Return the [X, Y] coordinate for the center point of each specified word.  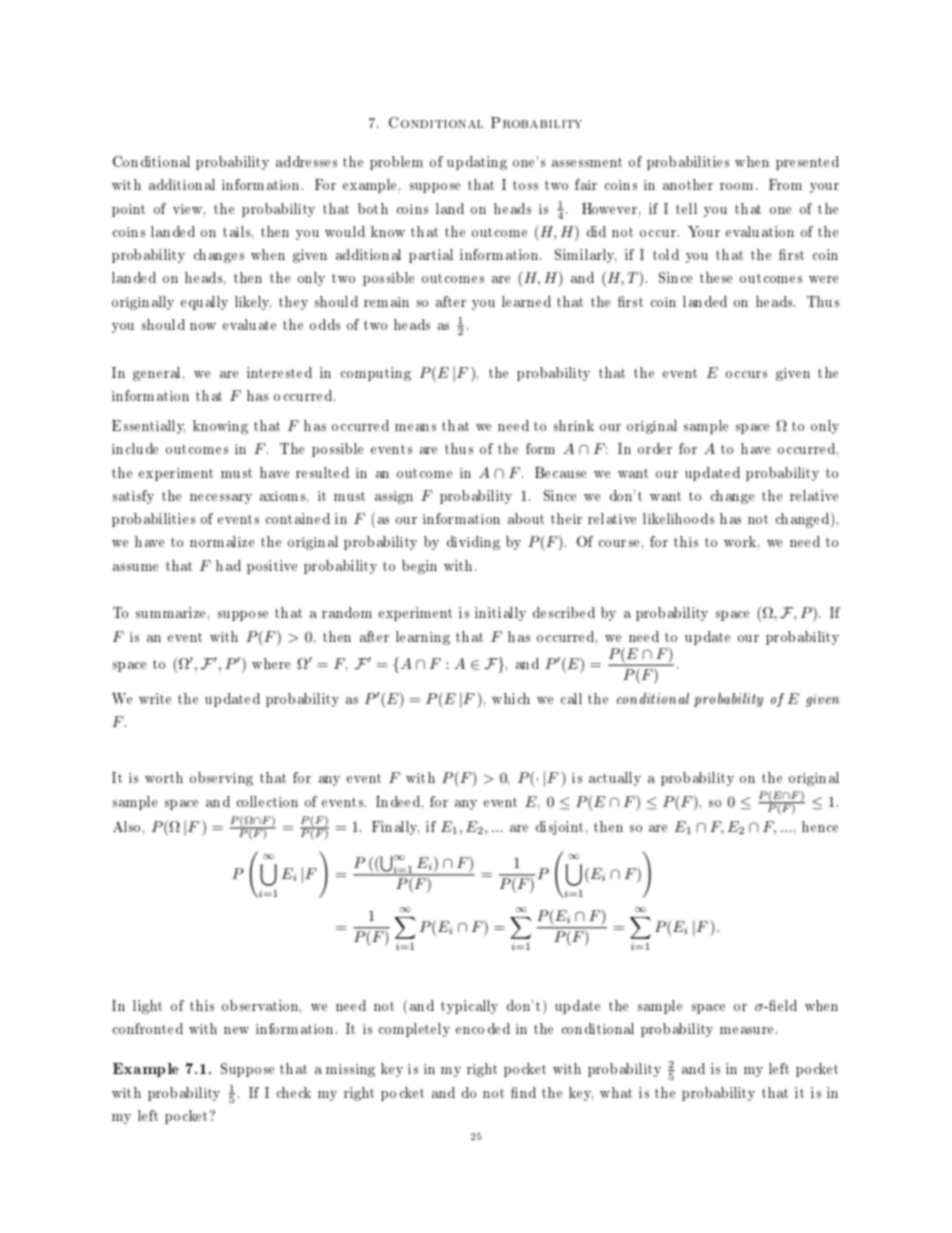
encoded [483, 1028]
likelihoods [678, 518]
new [236, 1030]
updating [477, 163]
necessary [221, 499]
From [785, 184]
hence [820, 826]
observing [221, 779]
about [526, 518]
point [128, 210]
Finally [395, 828]
